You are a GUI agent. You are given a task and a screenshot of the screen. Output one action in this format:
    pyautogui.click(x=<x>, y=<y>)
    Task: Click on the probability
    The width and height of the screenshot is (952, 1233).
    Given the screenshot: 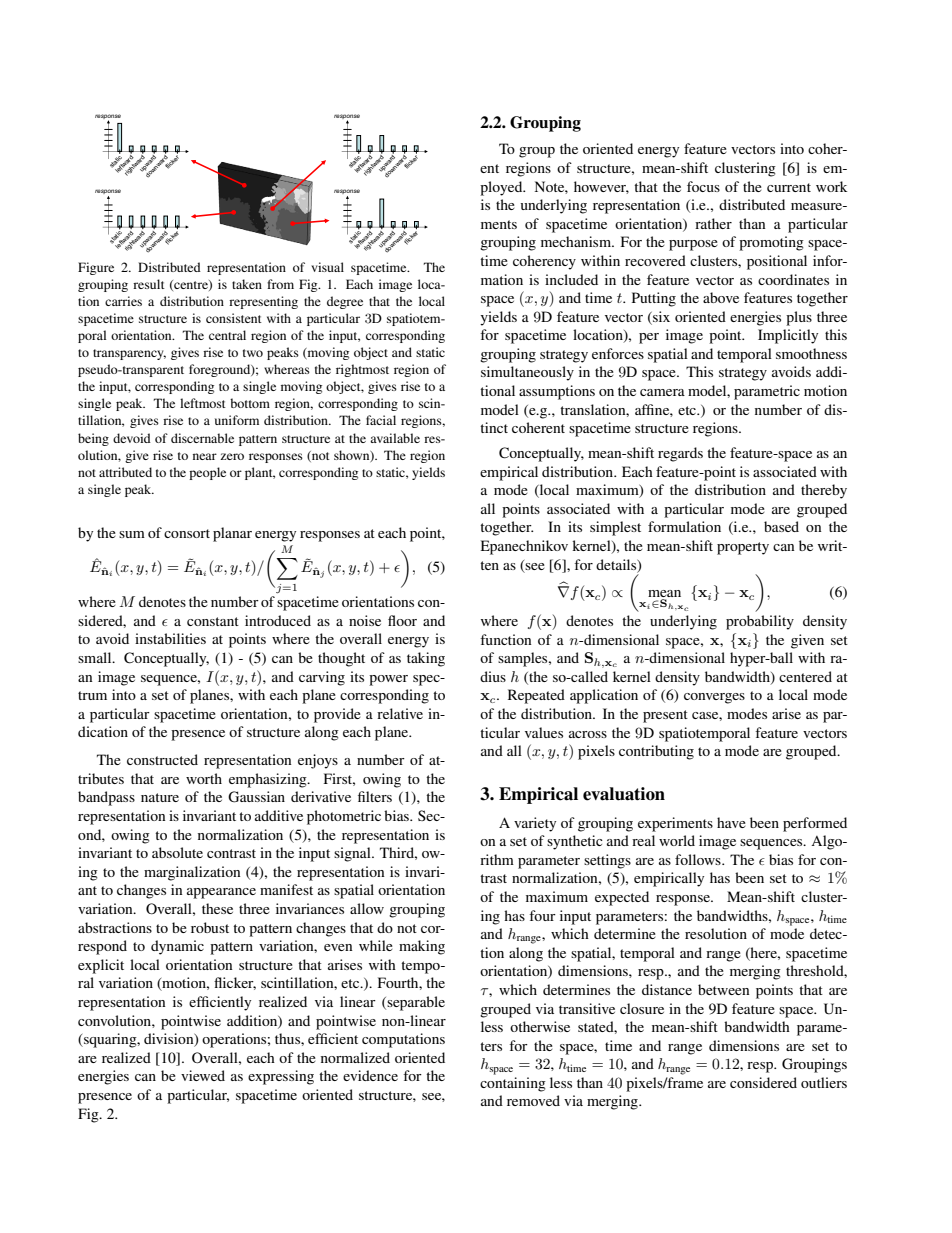 What is the action you would take?
    pyautogui.click(x=760, y=622)
